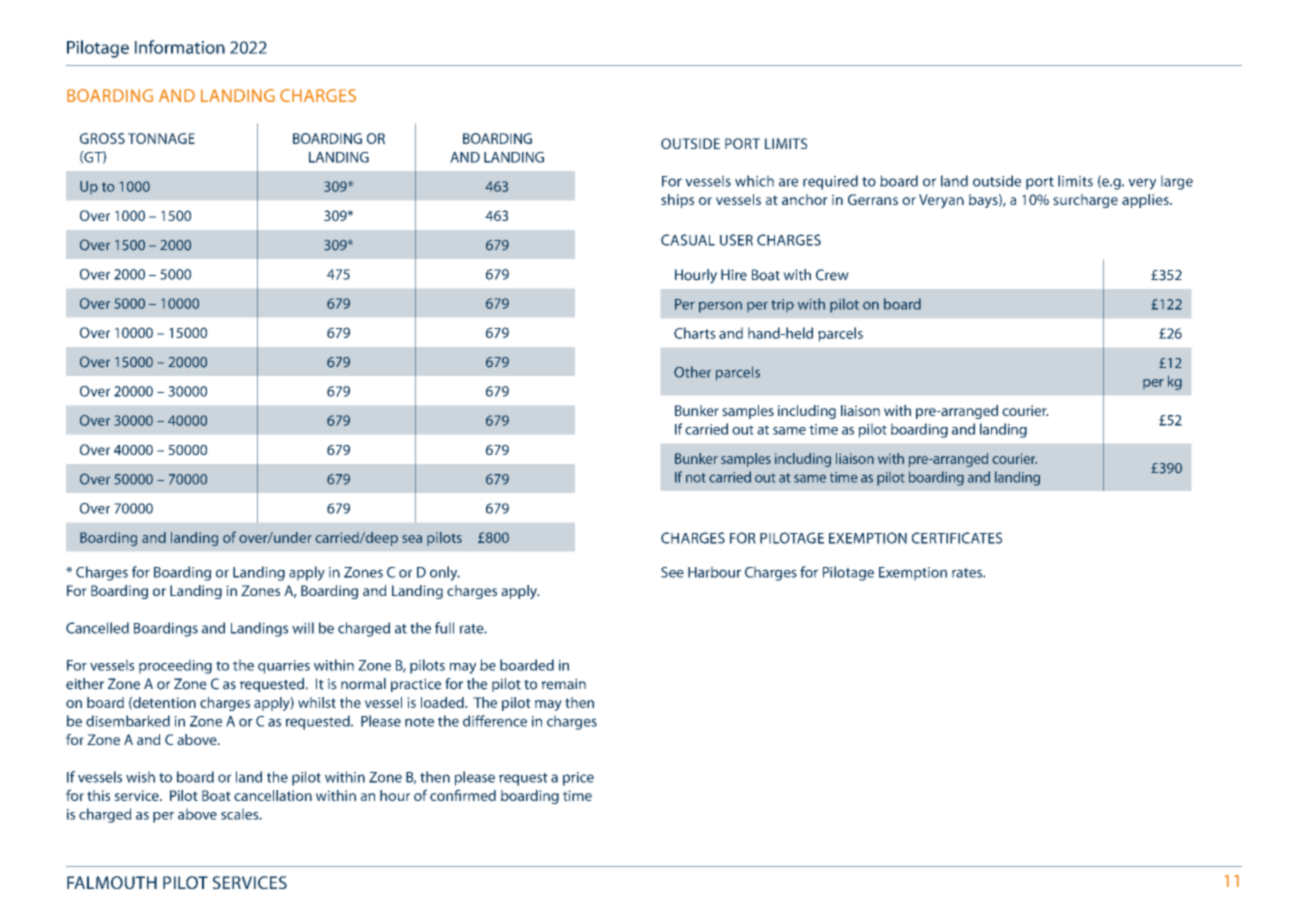 The width and height of the screenshot is (1308, 924). What do you see at coordinates (957, 538) in the screenshot?
I see `CERTIFICATES` at bounding box center [957, 538].
